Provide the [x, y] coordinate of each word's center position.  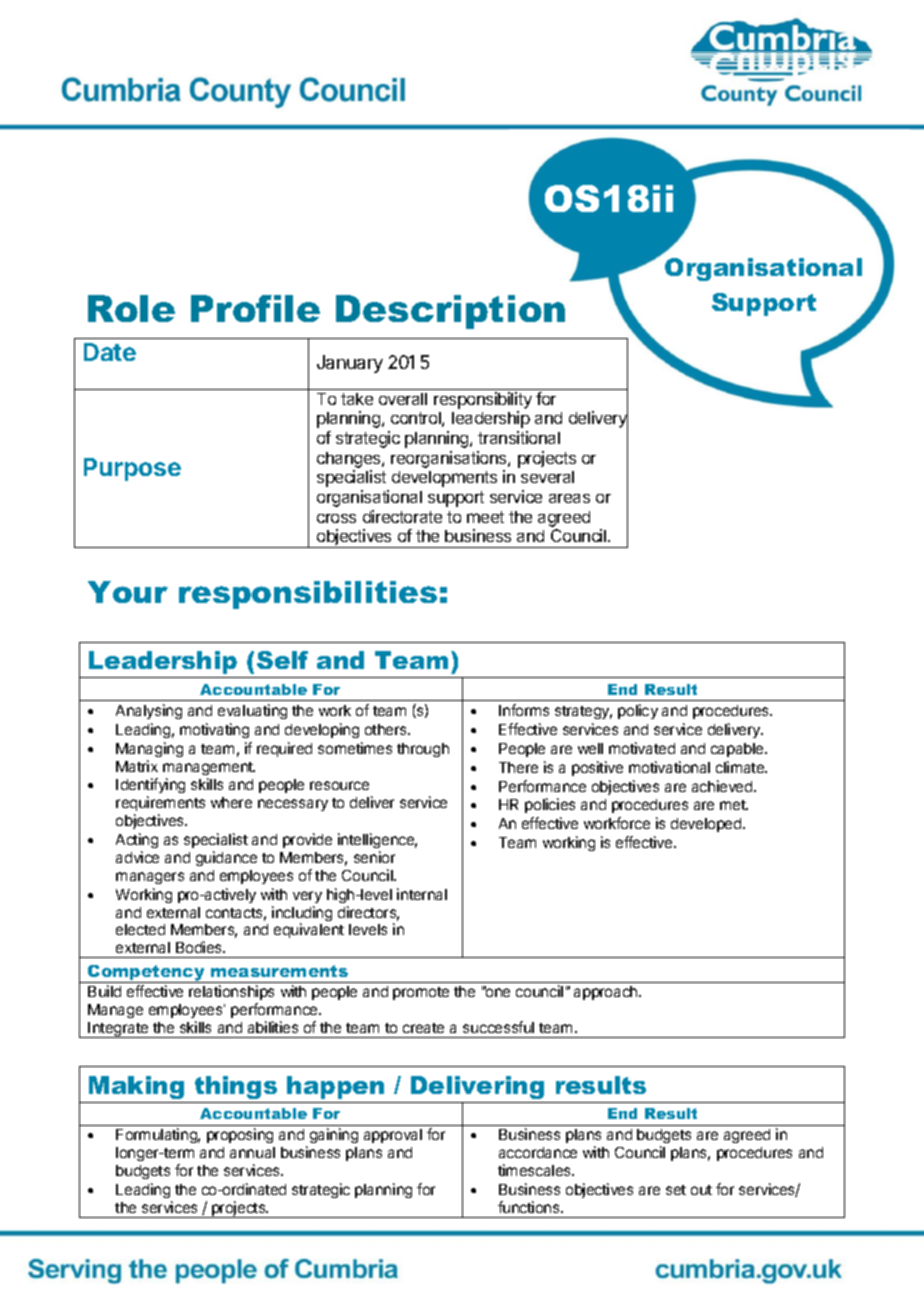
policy [638, 711]
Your [128, 592]
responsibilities [308, 595]
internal [422, 894]
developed [707, 825]
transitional [519, 437]
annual [252, 1152]
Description [450, 312]
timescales [535, 1170]
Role [131, 308]
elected [140, 929]
